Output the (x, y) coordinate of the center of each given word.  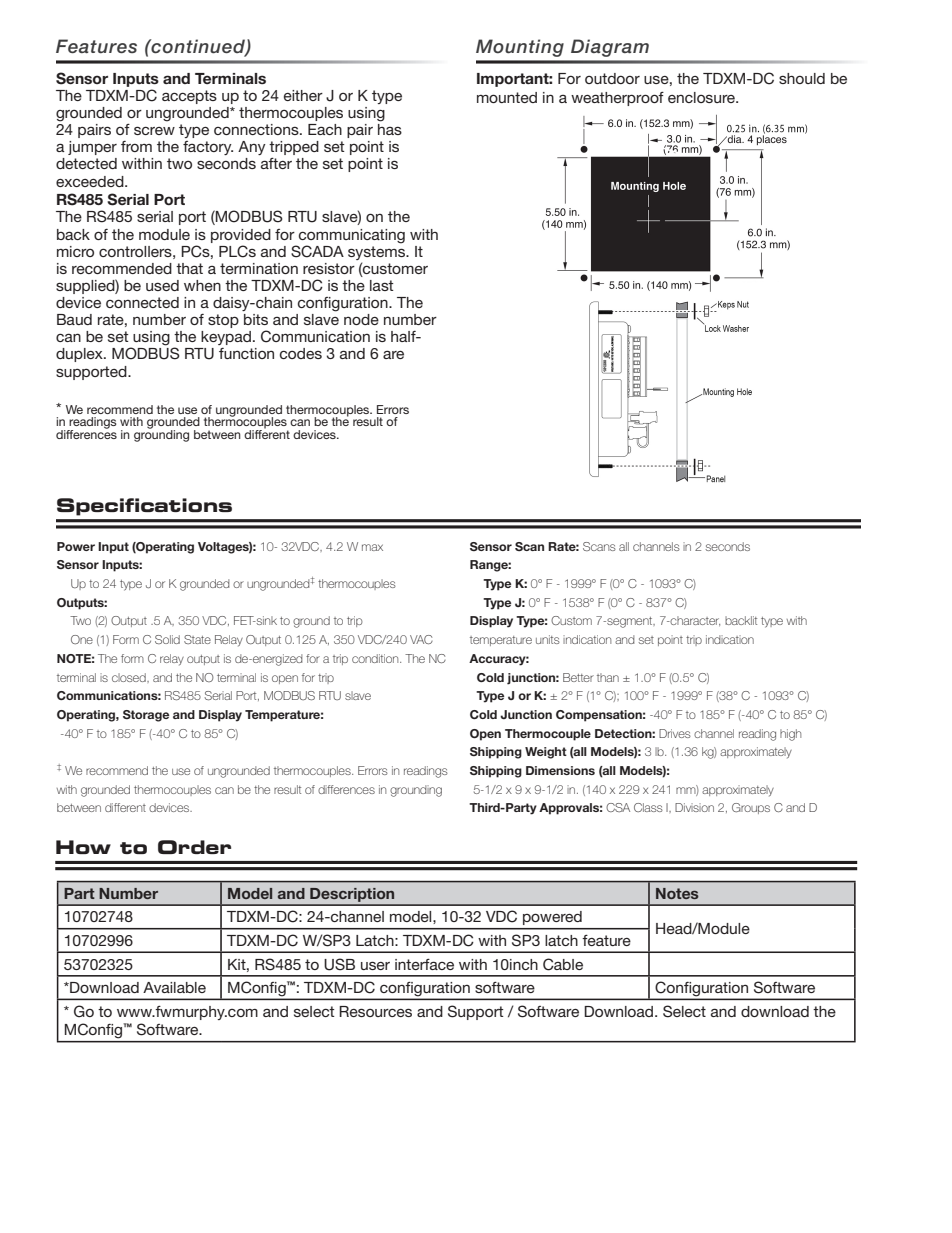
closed (130, 677)
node (361, 319)
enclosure (702, 97)
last (382, 285)
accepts (189, 97)
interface (424, 964)
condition (376, 658)
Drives (675, 733)
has (390, 129)
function (246, 353)
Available (174, 987)
